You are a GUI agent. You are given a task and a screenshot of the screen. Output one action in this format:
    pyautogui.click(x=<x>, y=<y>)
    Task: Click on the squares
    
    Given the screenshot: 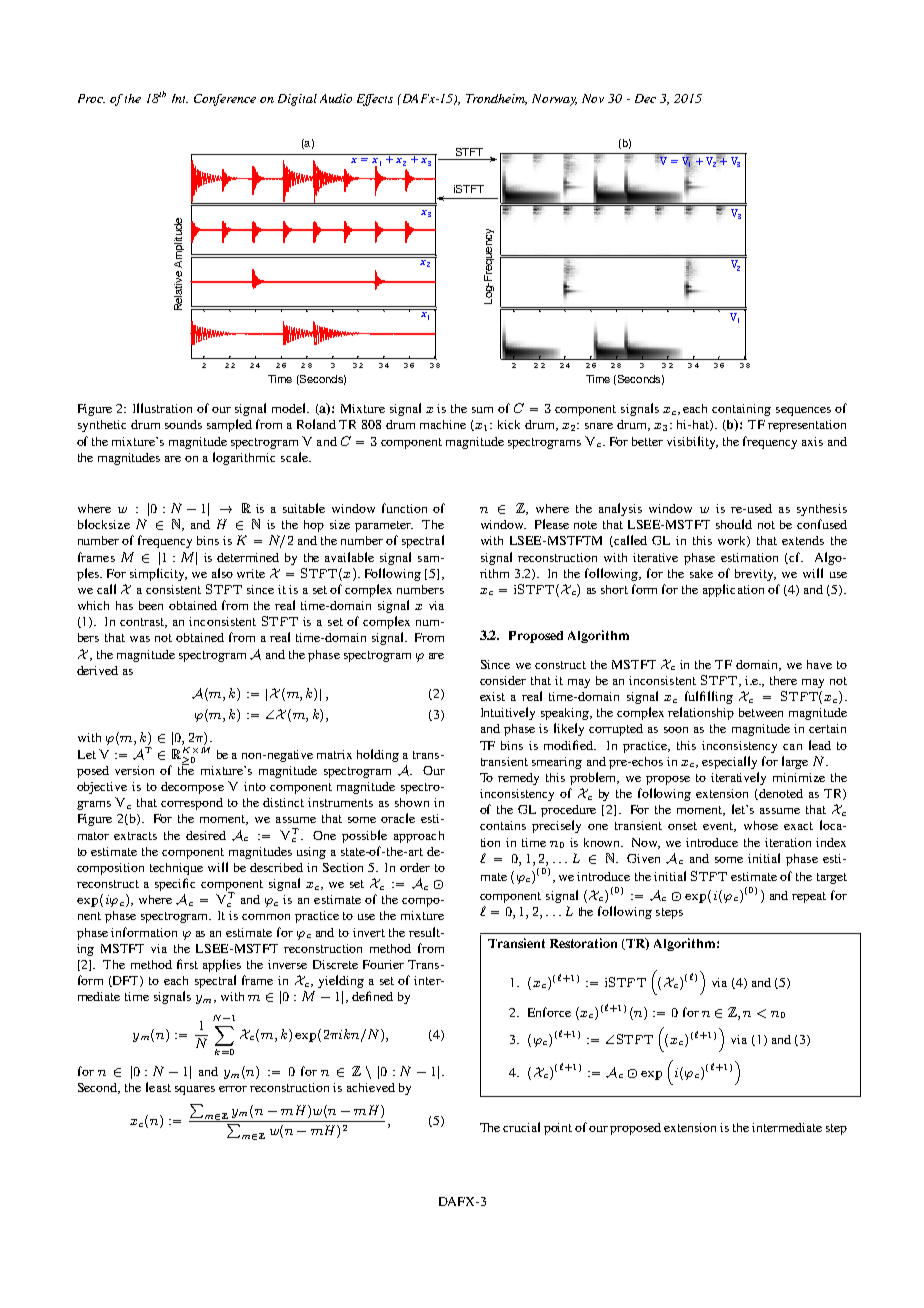 What is the action you would take?
    pyautogui.click(x=195, y=1090)
